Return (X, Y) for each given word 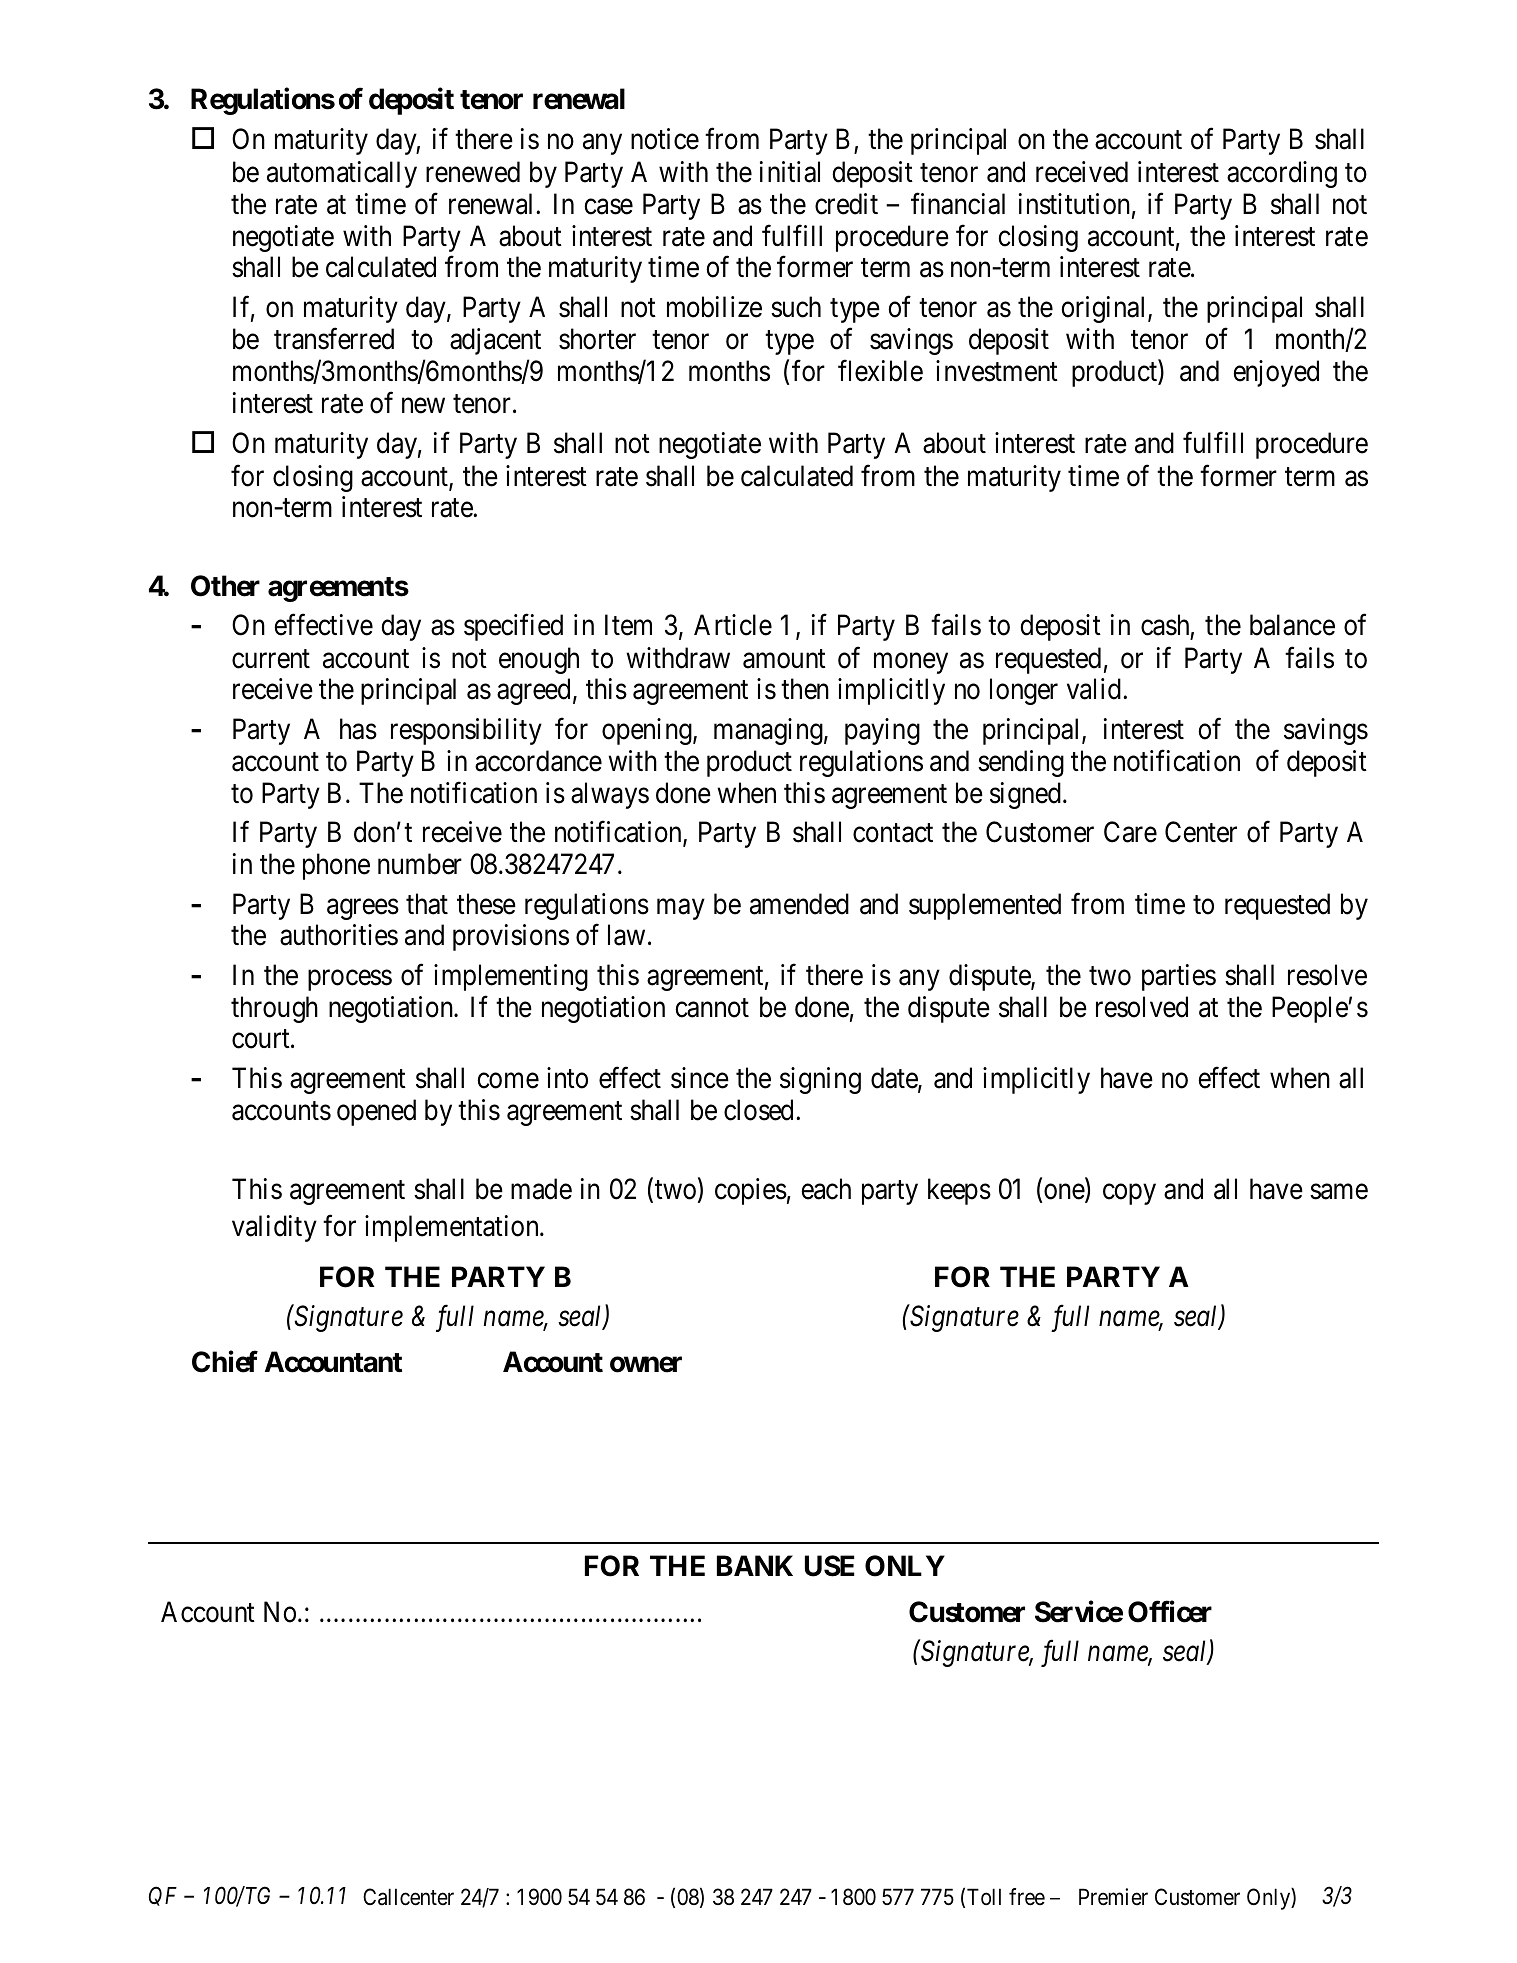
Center (1201, 832)
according (1282, 174)
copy (1129, 1194)
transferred (334, 339)
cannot (712, 1008)
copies (751, 1191)
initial (790, 172)
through (274, 1009)
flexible (880, 371)
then (805, 689)
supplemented (985, 906)
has (358, 729)
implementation (453, 1228)
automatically (342, 174)
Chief (225, 1362)
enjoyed (1276, 373)
